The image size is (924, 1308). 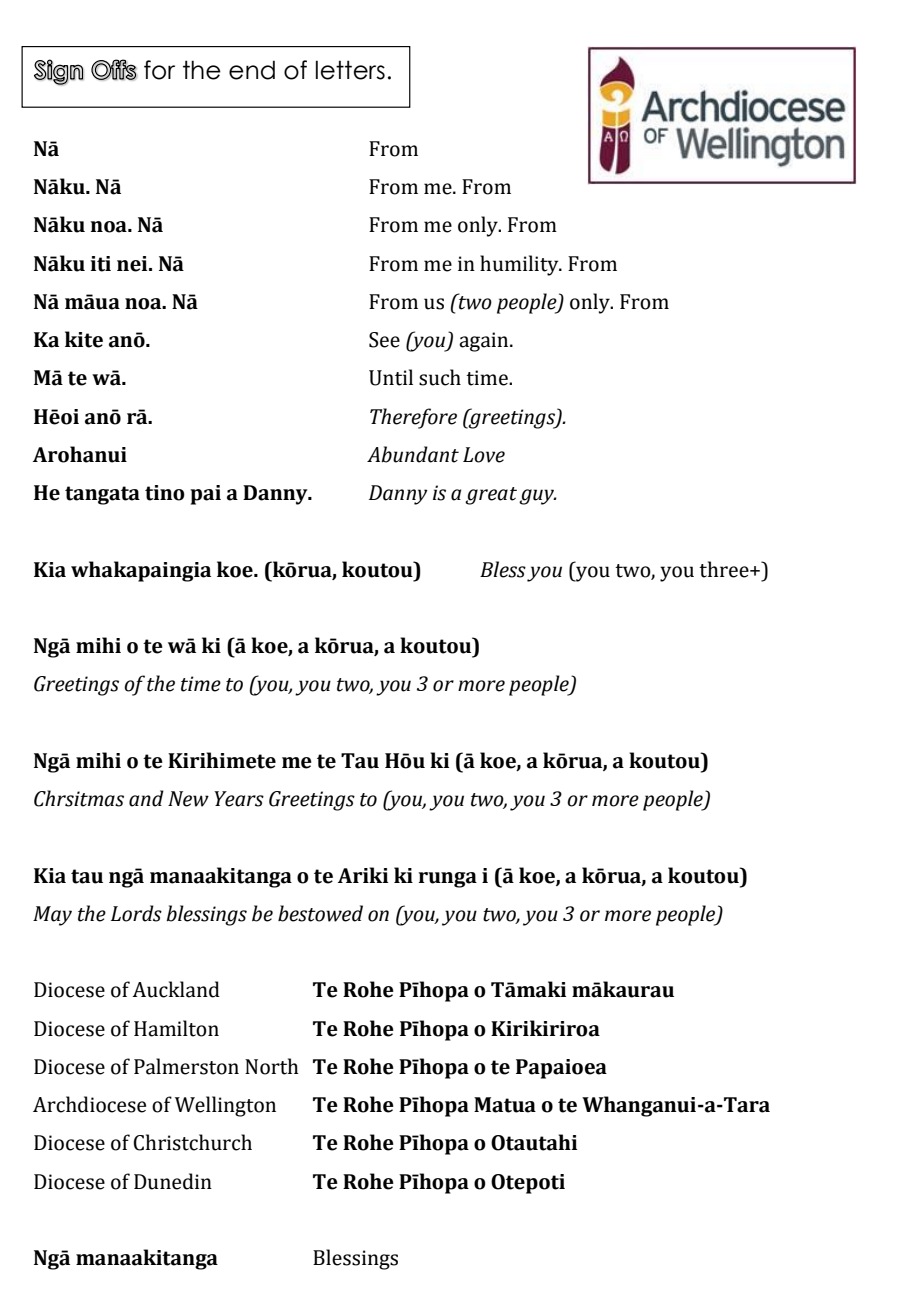 What do you see at coordinates (725, 569) in the screenshot?
I see `three` at bounding box center [725, 569].
